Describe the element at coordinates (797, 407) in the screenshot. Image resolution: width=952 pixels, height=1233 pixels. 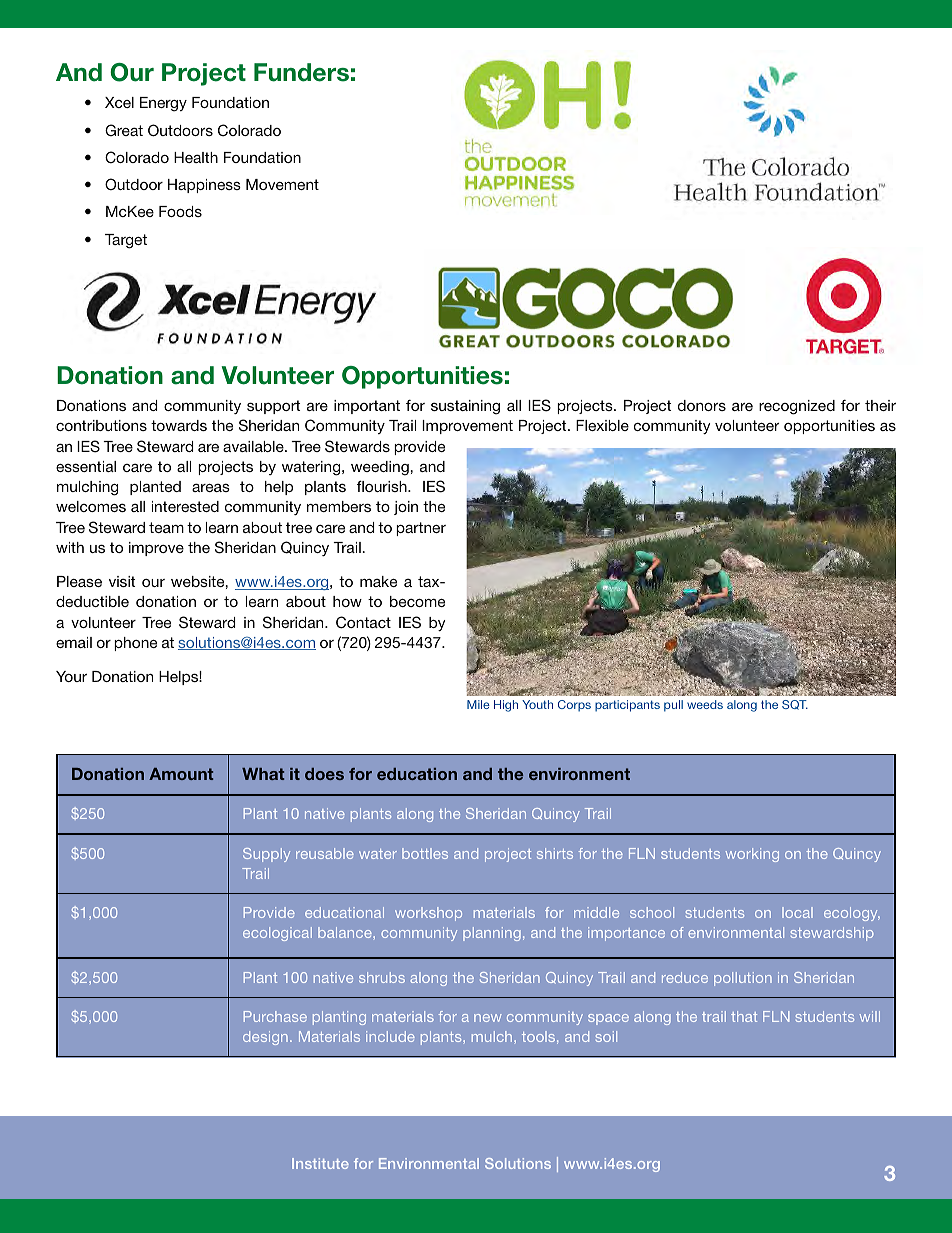
I see `recognized` at that location.
